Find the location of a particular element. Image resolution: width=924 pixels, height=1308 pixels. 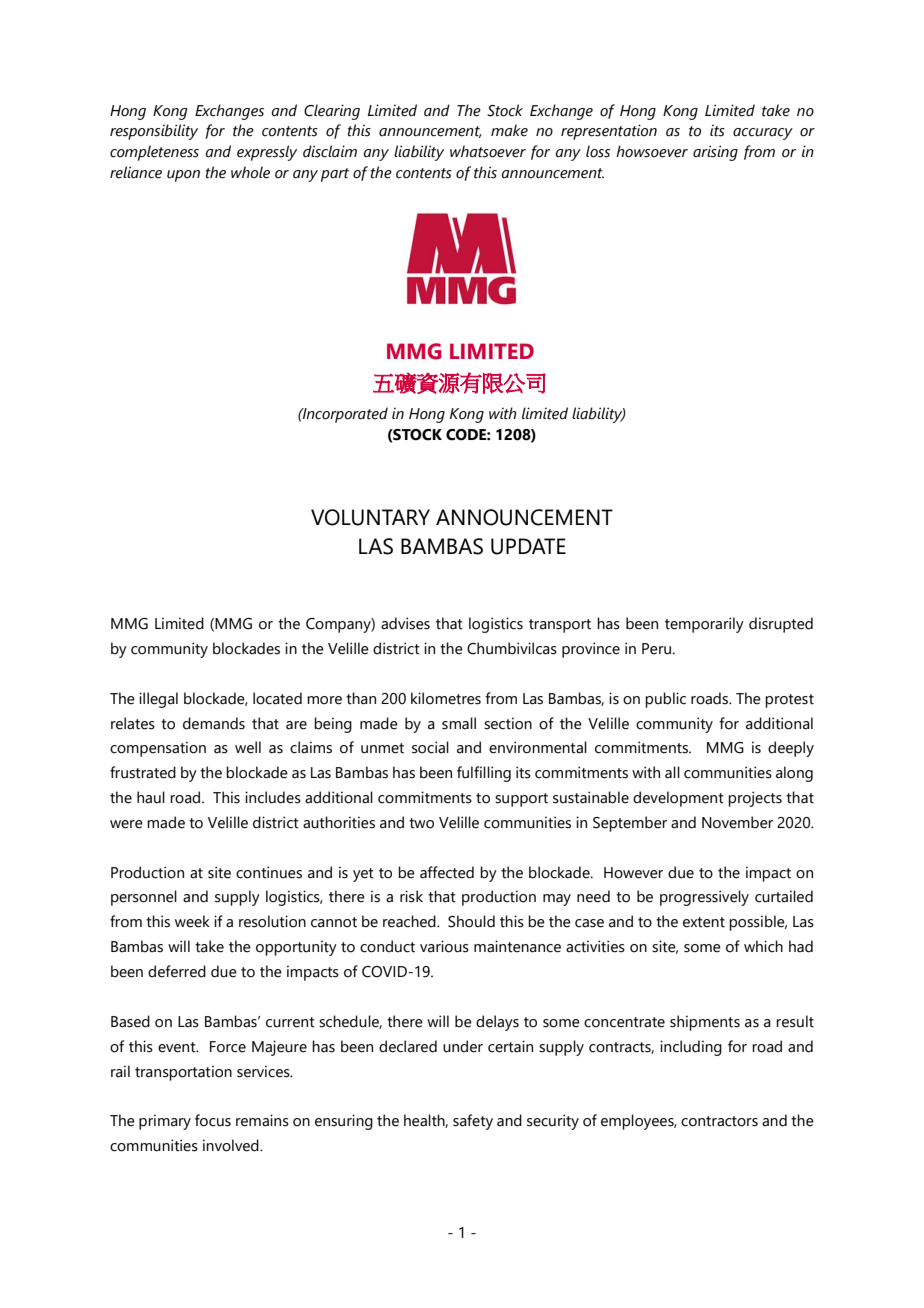

focus is located at coordinates (213, 1120).
